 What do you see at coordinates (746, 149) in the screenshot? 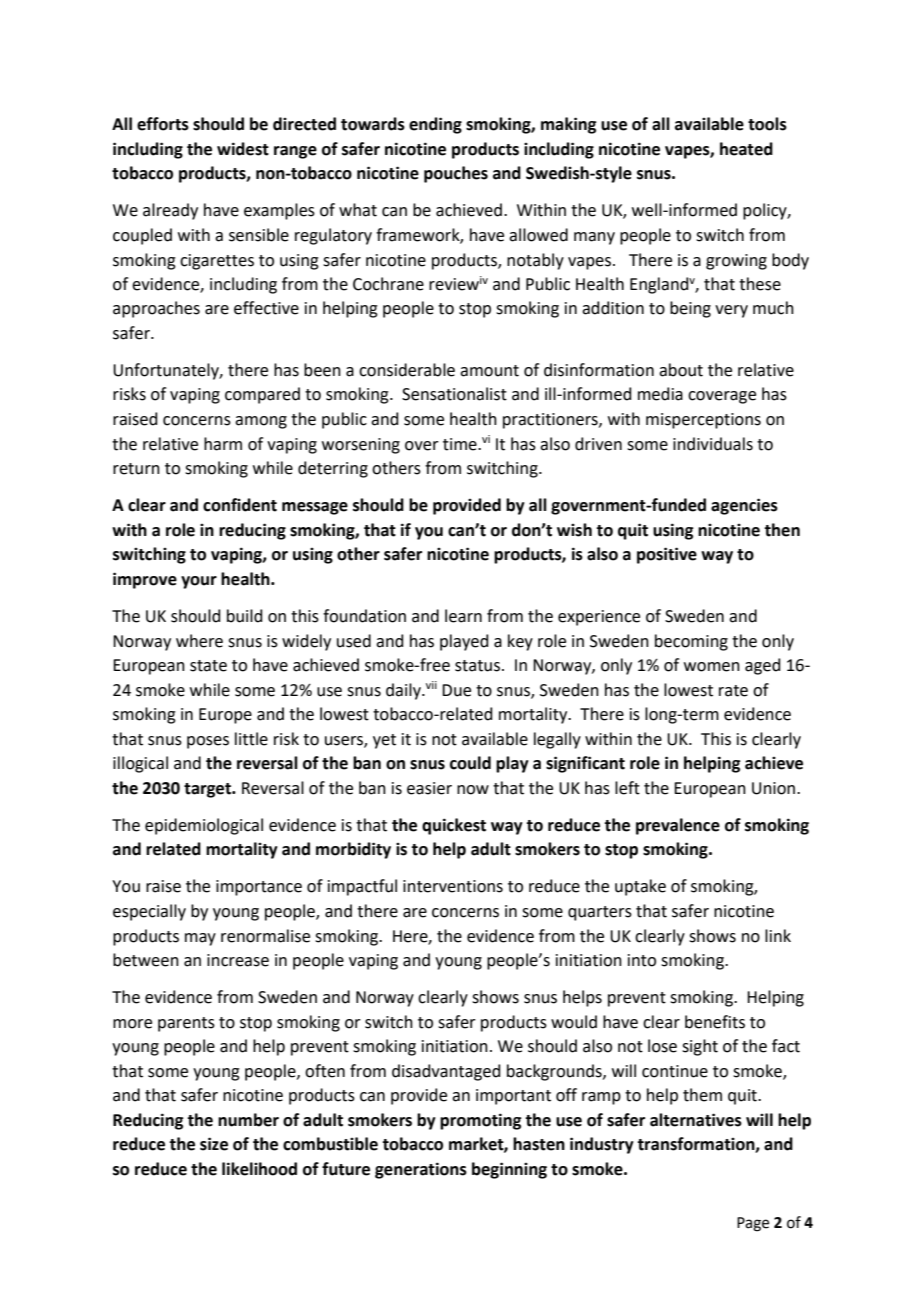
I see `heated` at bounding box center [746, 149].
